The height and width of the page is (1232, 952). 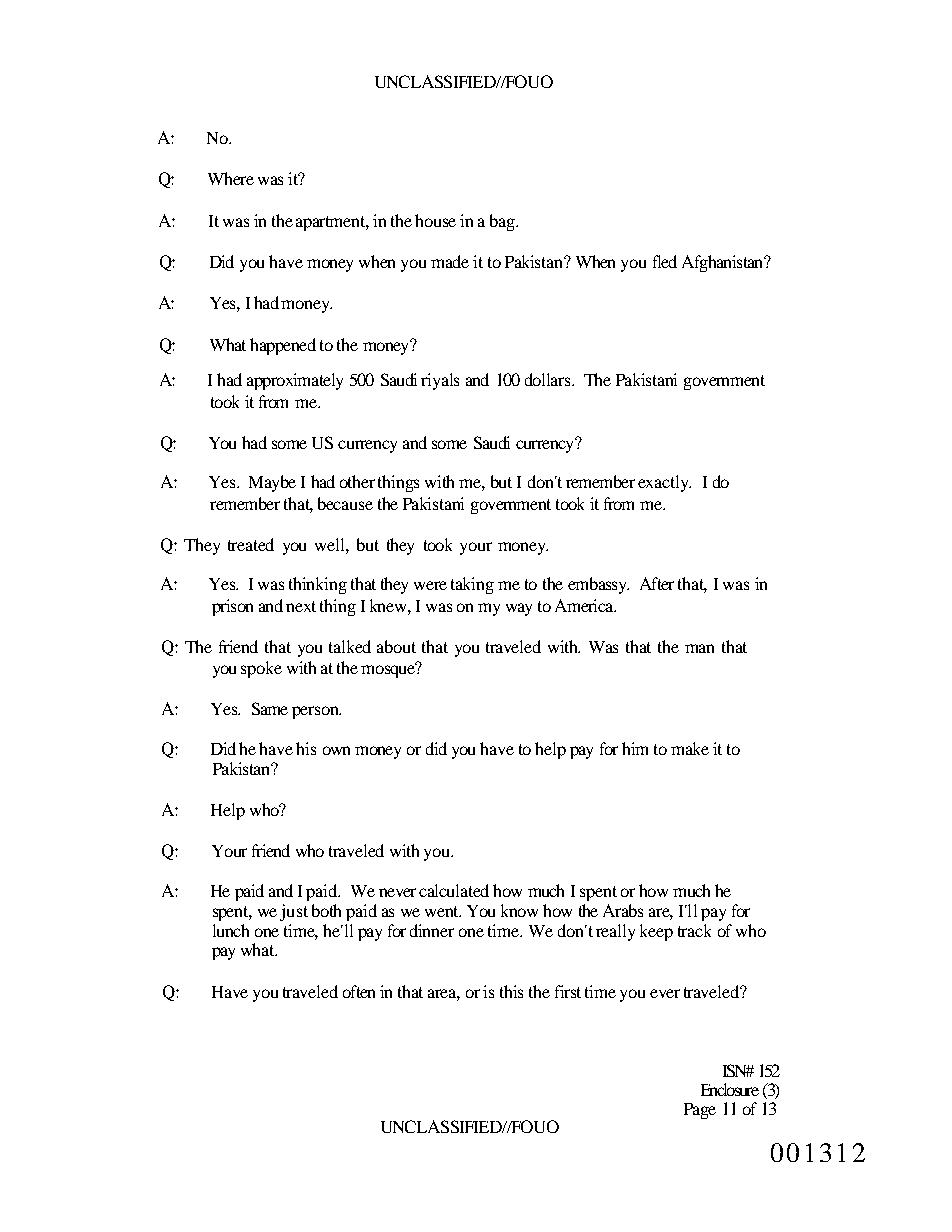 What do you see at coordinates (511, 991) in the page?
I see `this` at bounding box center [511, 991].
